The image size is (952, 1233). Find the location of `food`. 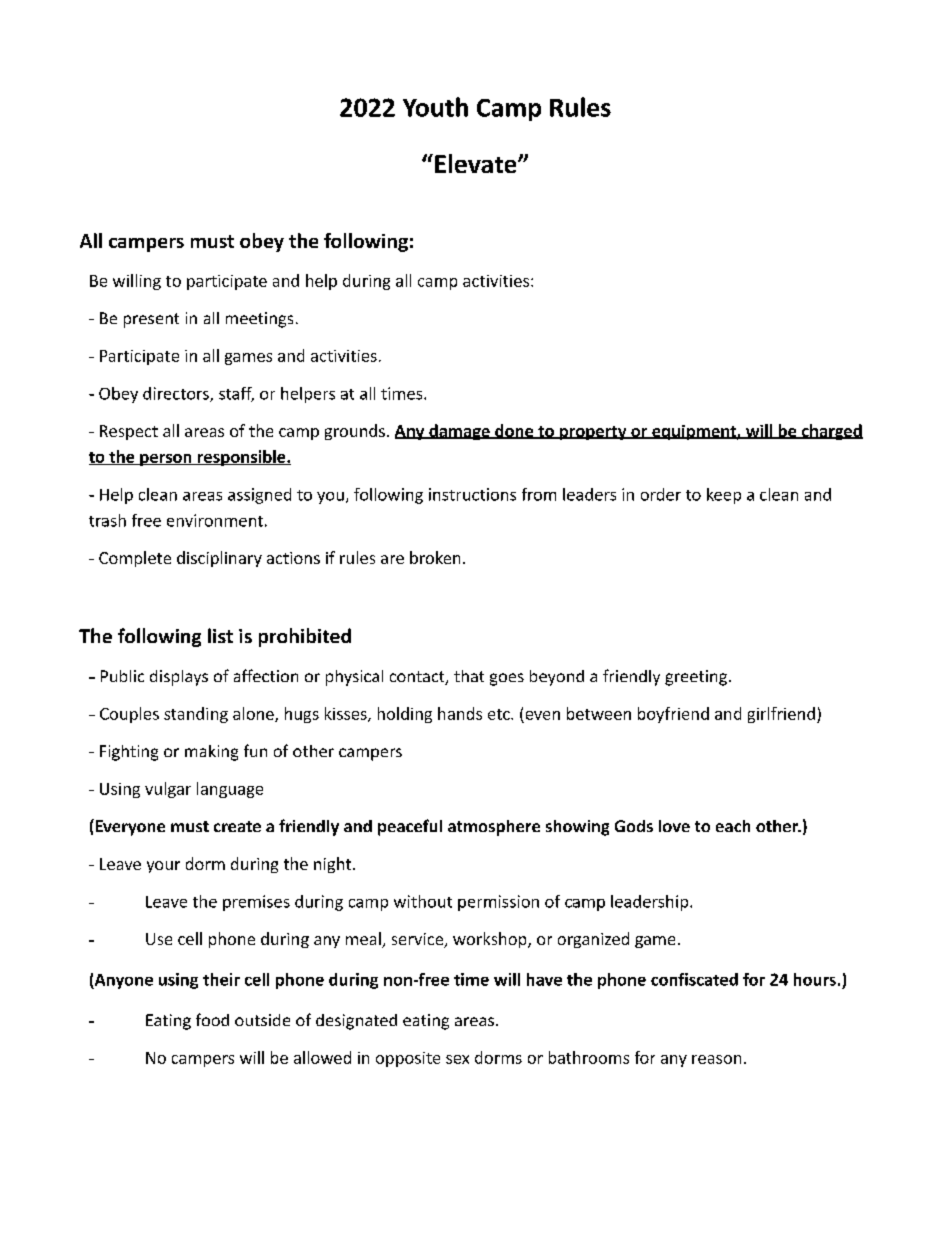

food is located at coordinates (212, 1019).
